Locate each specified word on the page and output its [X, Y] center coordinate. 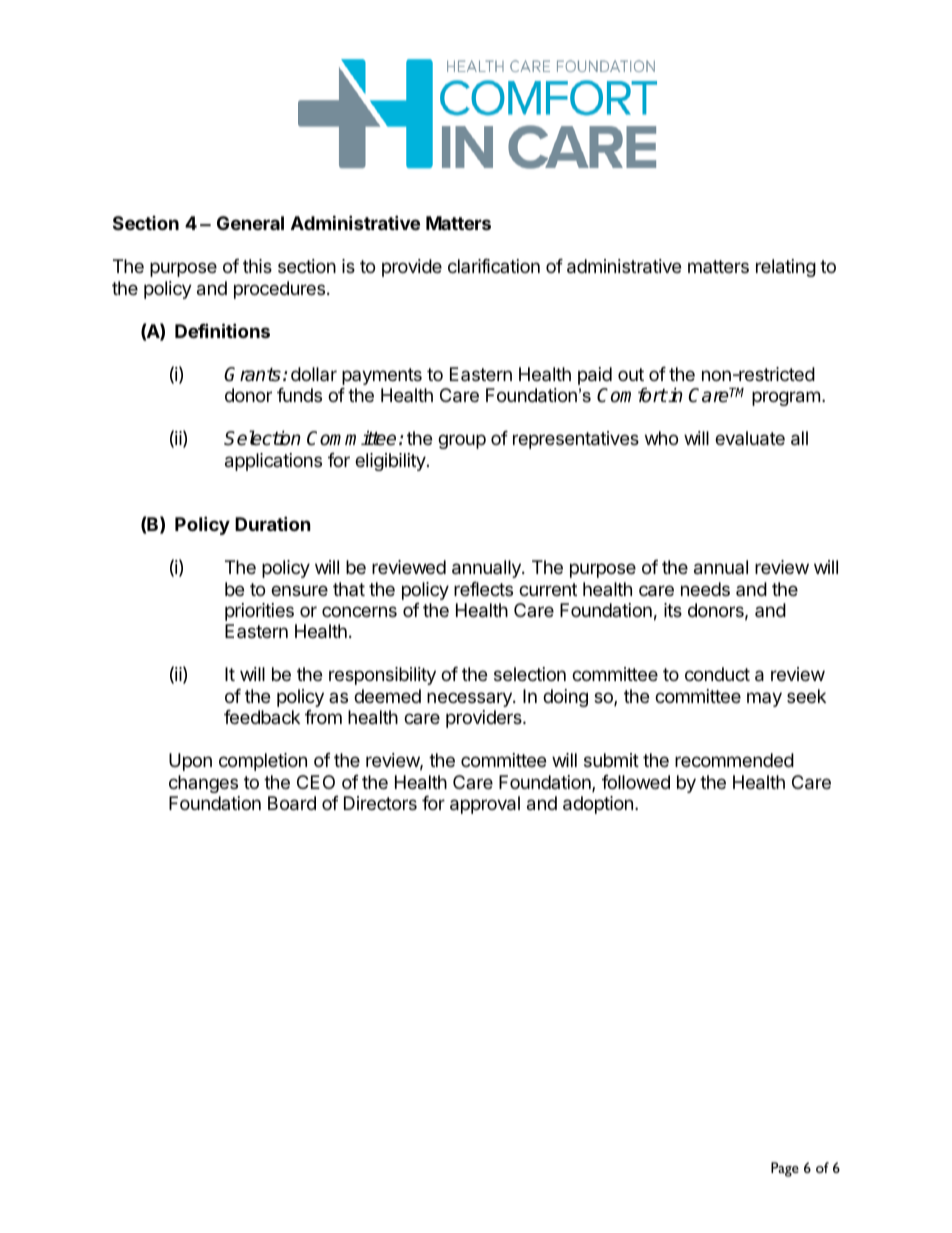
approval [485, 805]
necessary [470, 699]
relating [786, 268]
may [764, 699]
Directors [380, 803]
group [462, 441]
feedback [262, 717]
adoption [598, 805]
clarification [494, 266]
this [257, 266]
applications [273, 462]
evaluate [750, 438]
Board [292, 803]
